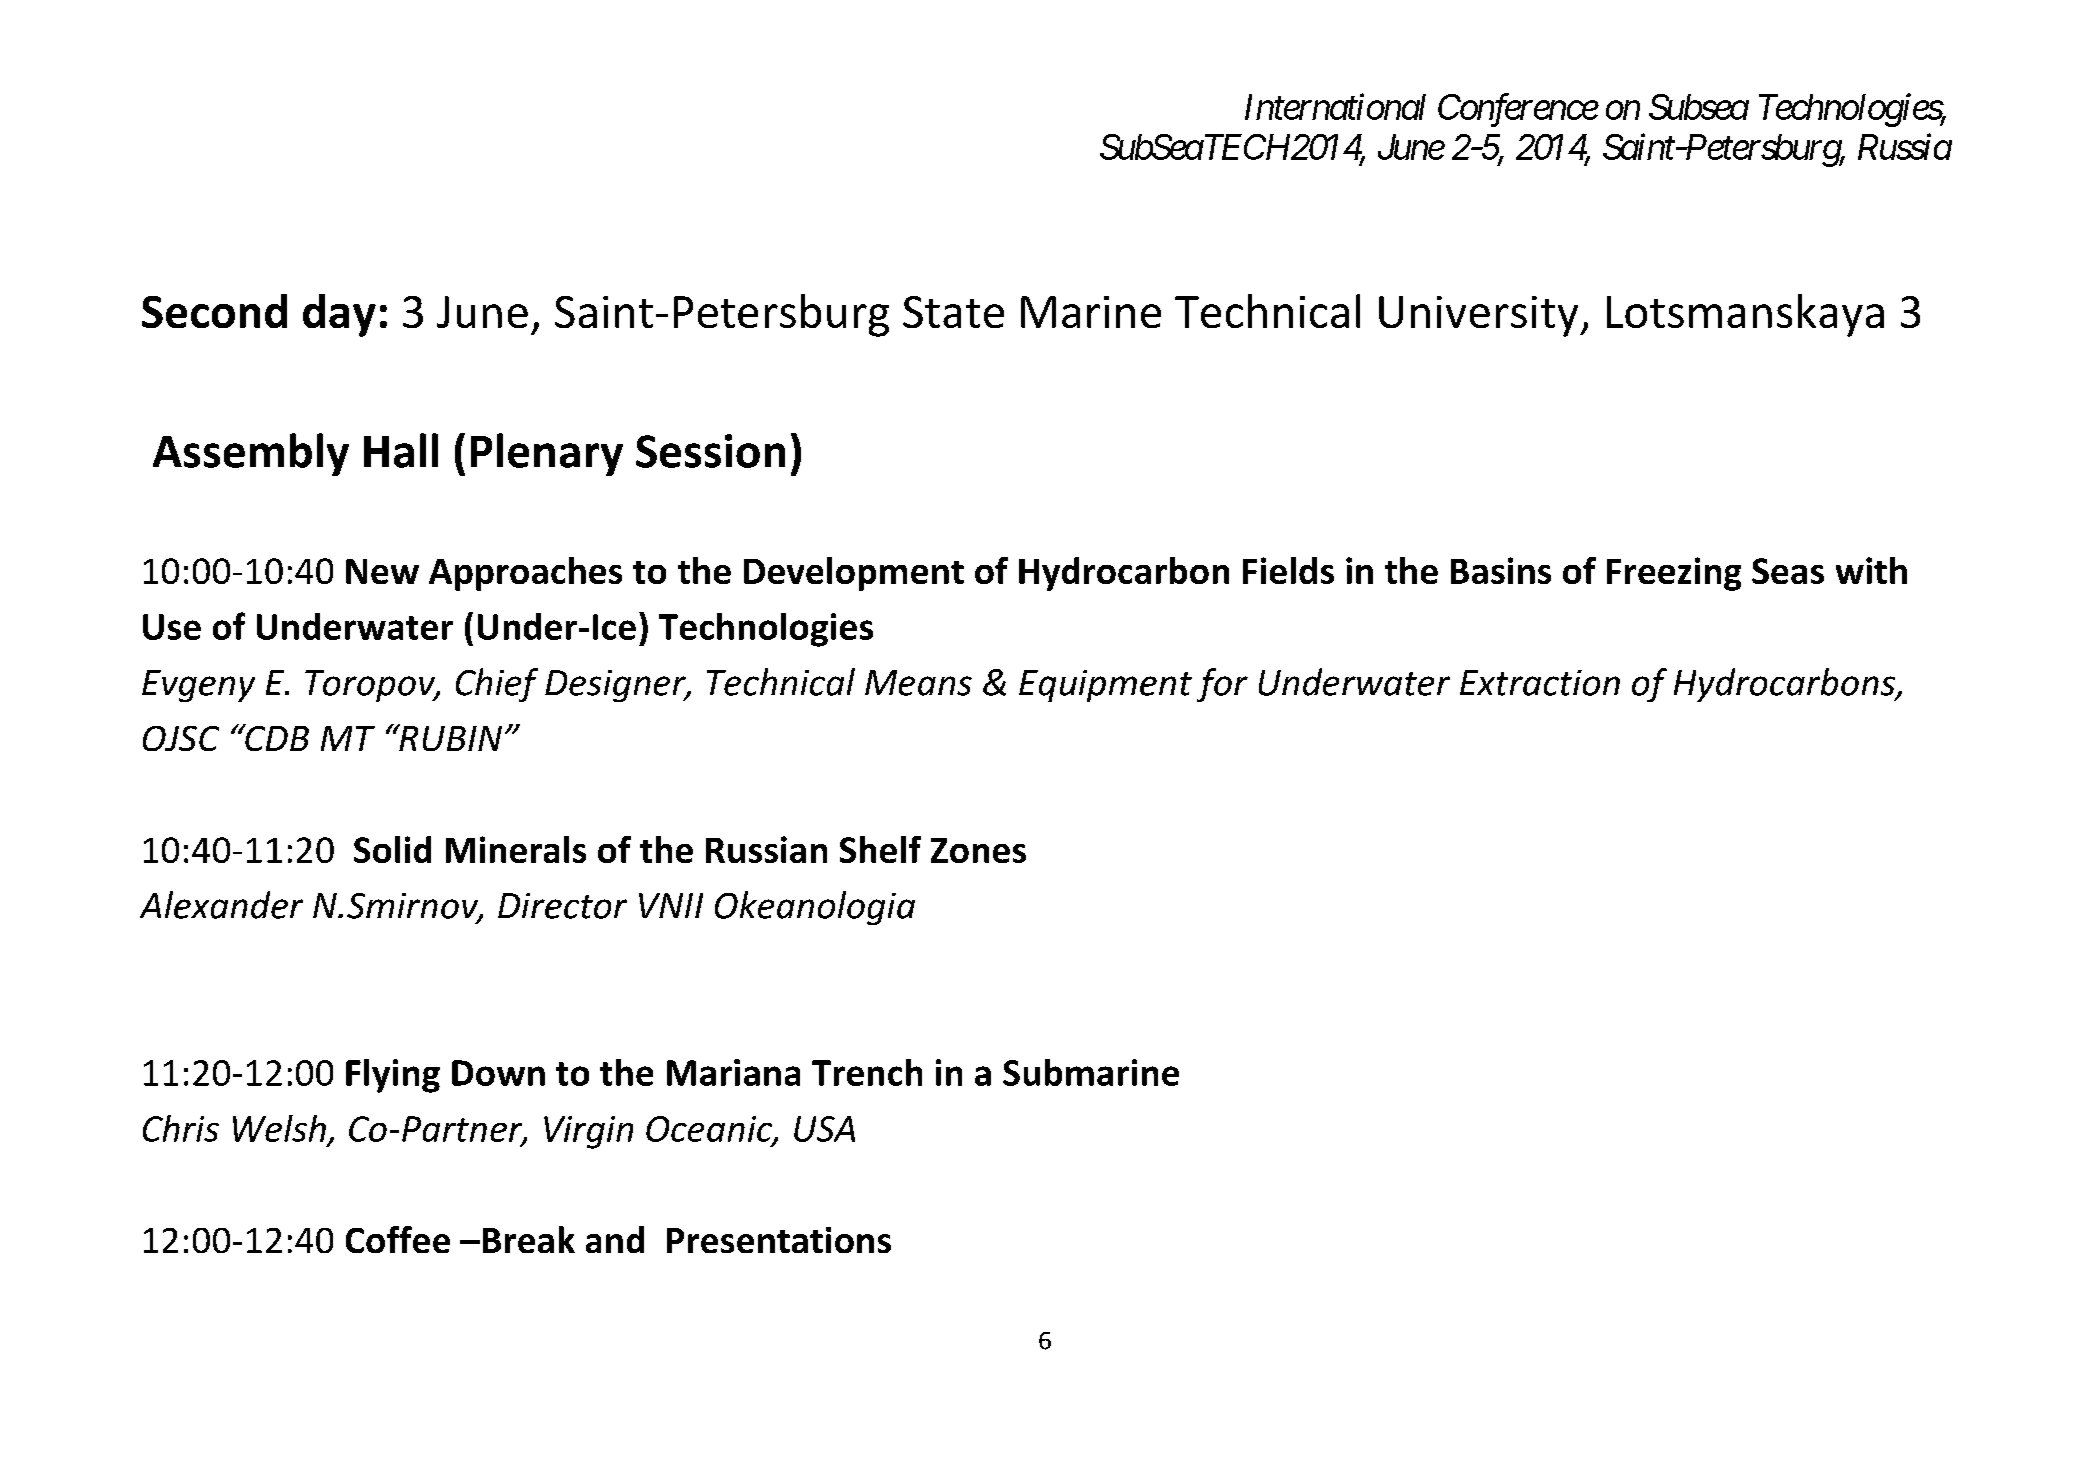 The image size is (2090, 1478). What do you see at coordinates (880, 849) in the screenshot?
I see `Shelf` at bounding box center [880, 849].
